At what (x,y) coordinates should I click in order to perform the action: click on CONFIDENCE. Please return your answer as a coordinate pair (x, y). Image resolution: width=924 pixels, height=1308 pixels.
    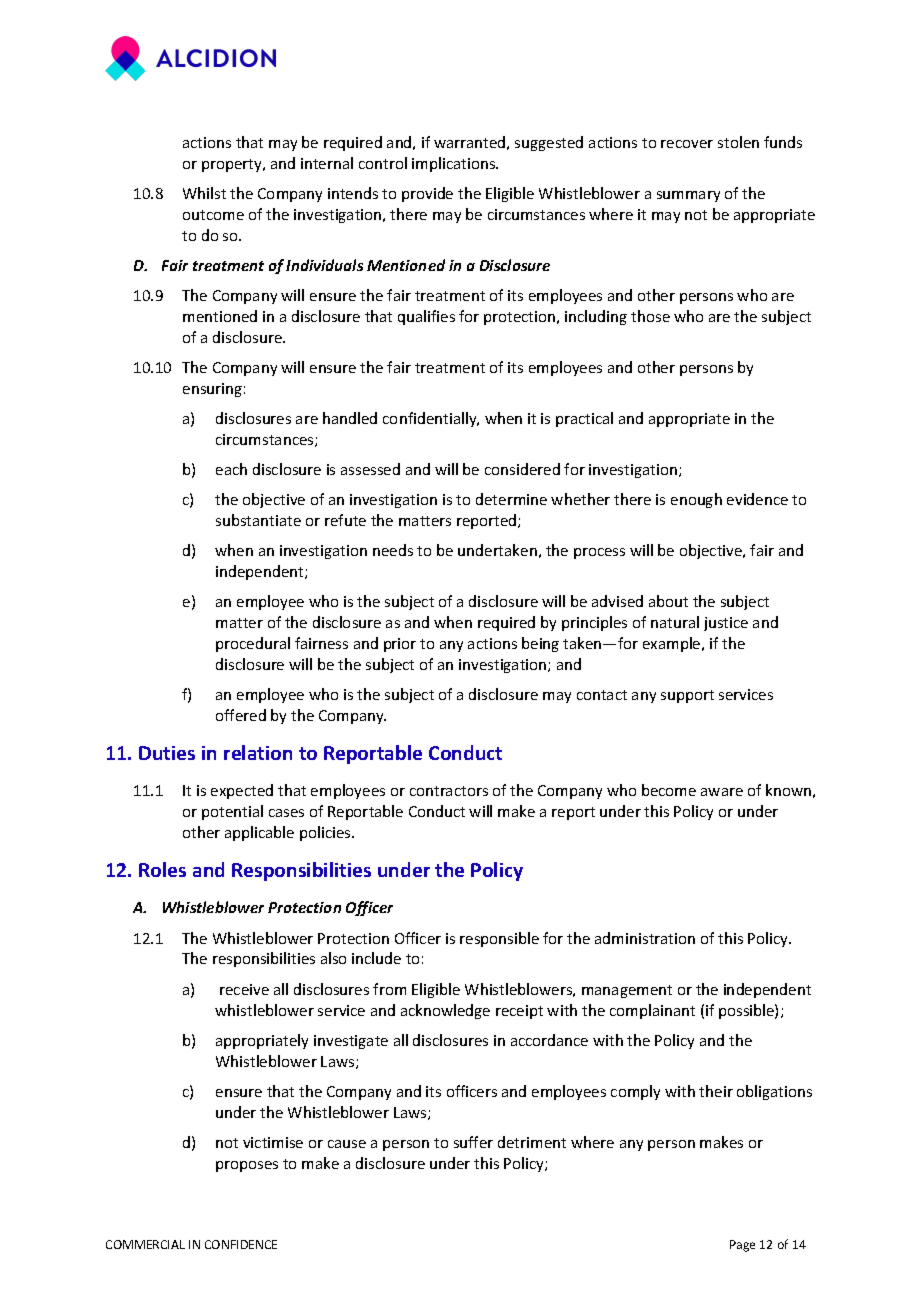
    Looking at the image, I should click on (241, 1244).
